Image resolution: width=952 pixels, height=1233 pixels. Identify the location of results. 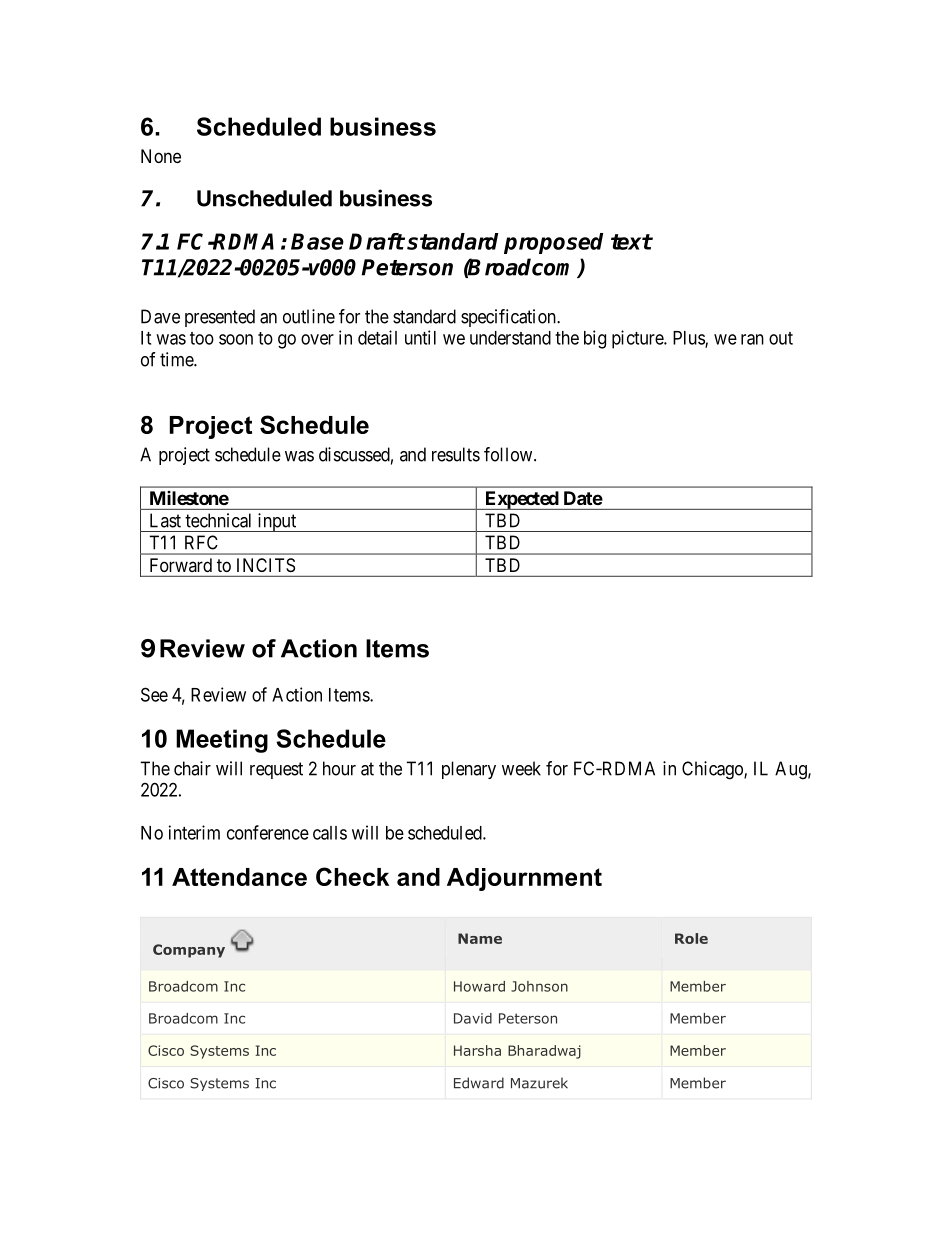
(456, 454).
